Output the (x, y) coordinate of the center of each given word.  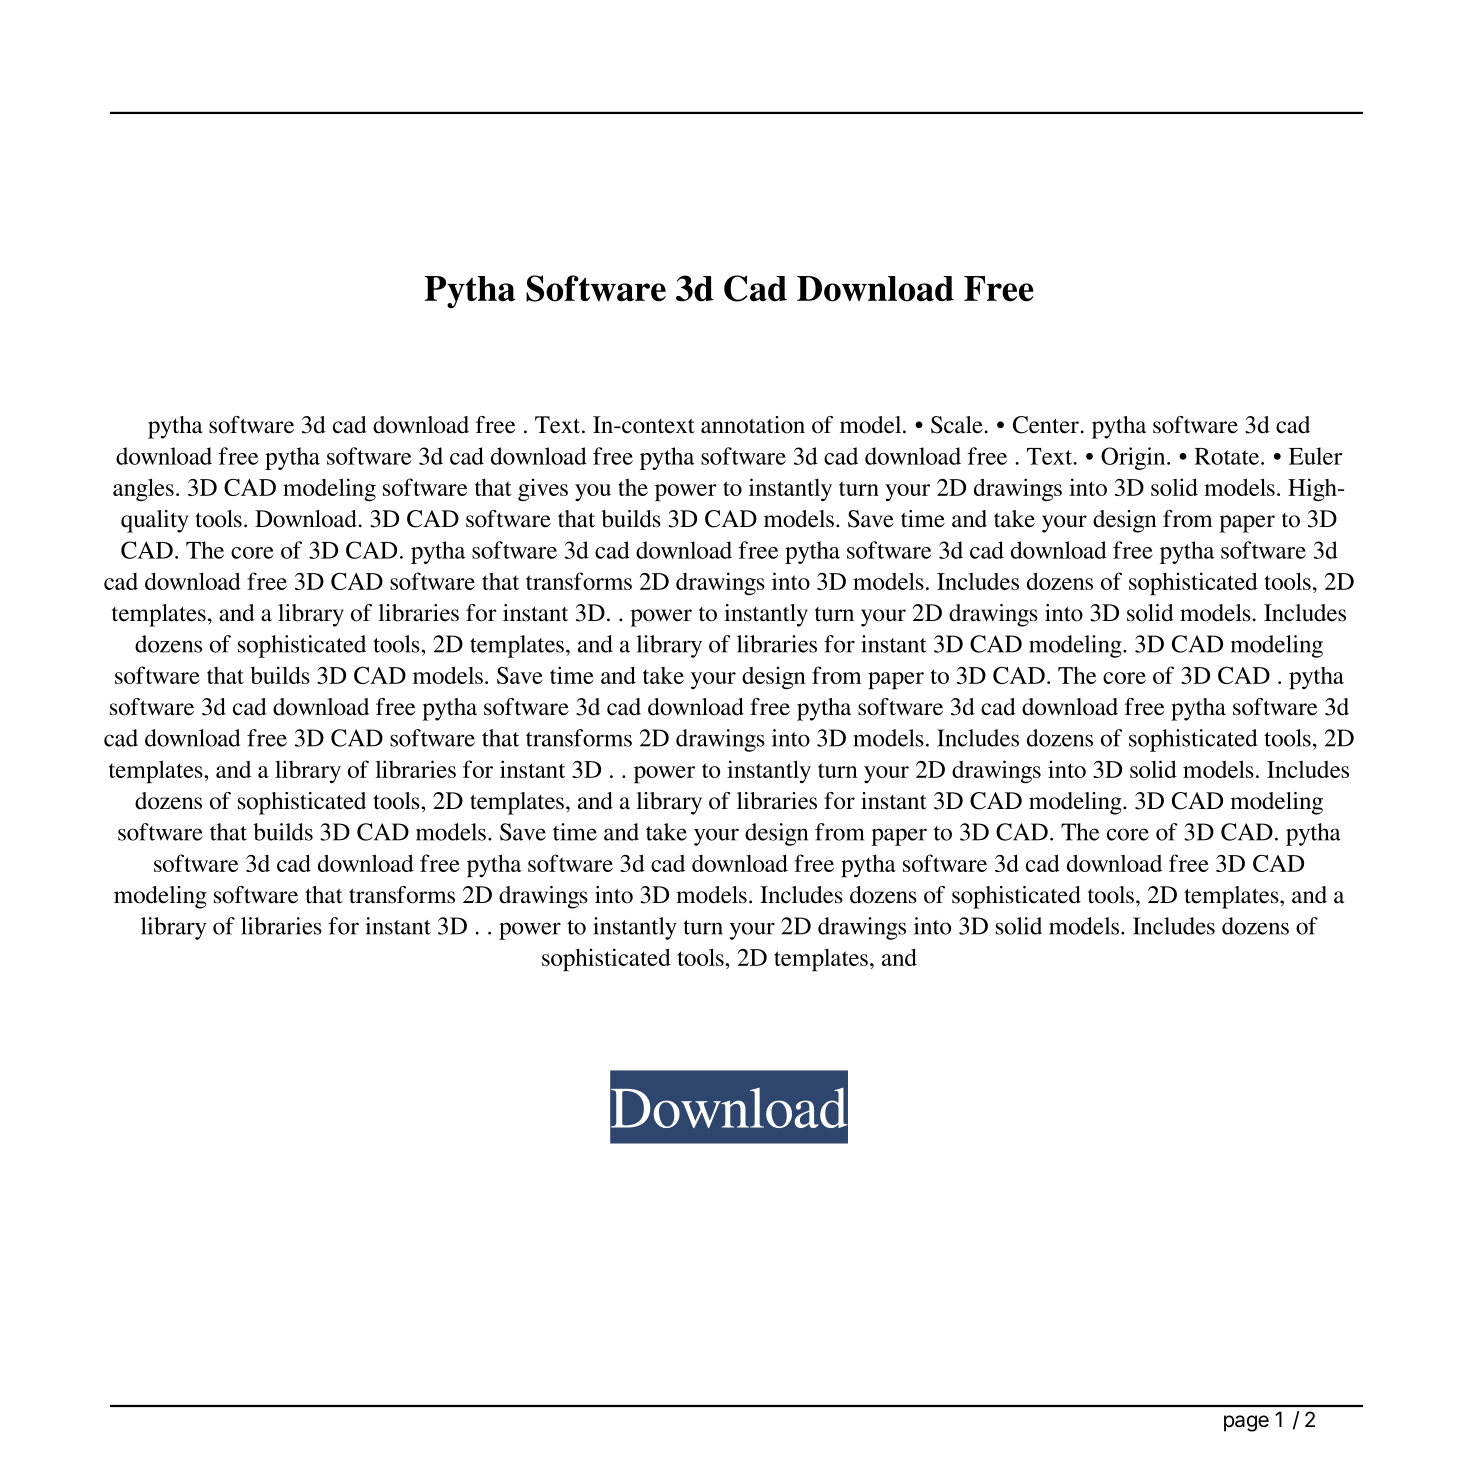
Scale (957, 425)
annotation (753, 425)
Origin (1134, 458)
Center (1046, 425)
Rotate (1228, 456)
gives (543, 489)
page (1246, 1423)
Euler (1315, 456)
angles (143, 489)
